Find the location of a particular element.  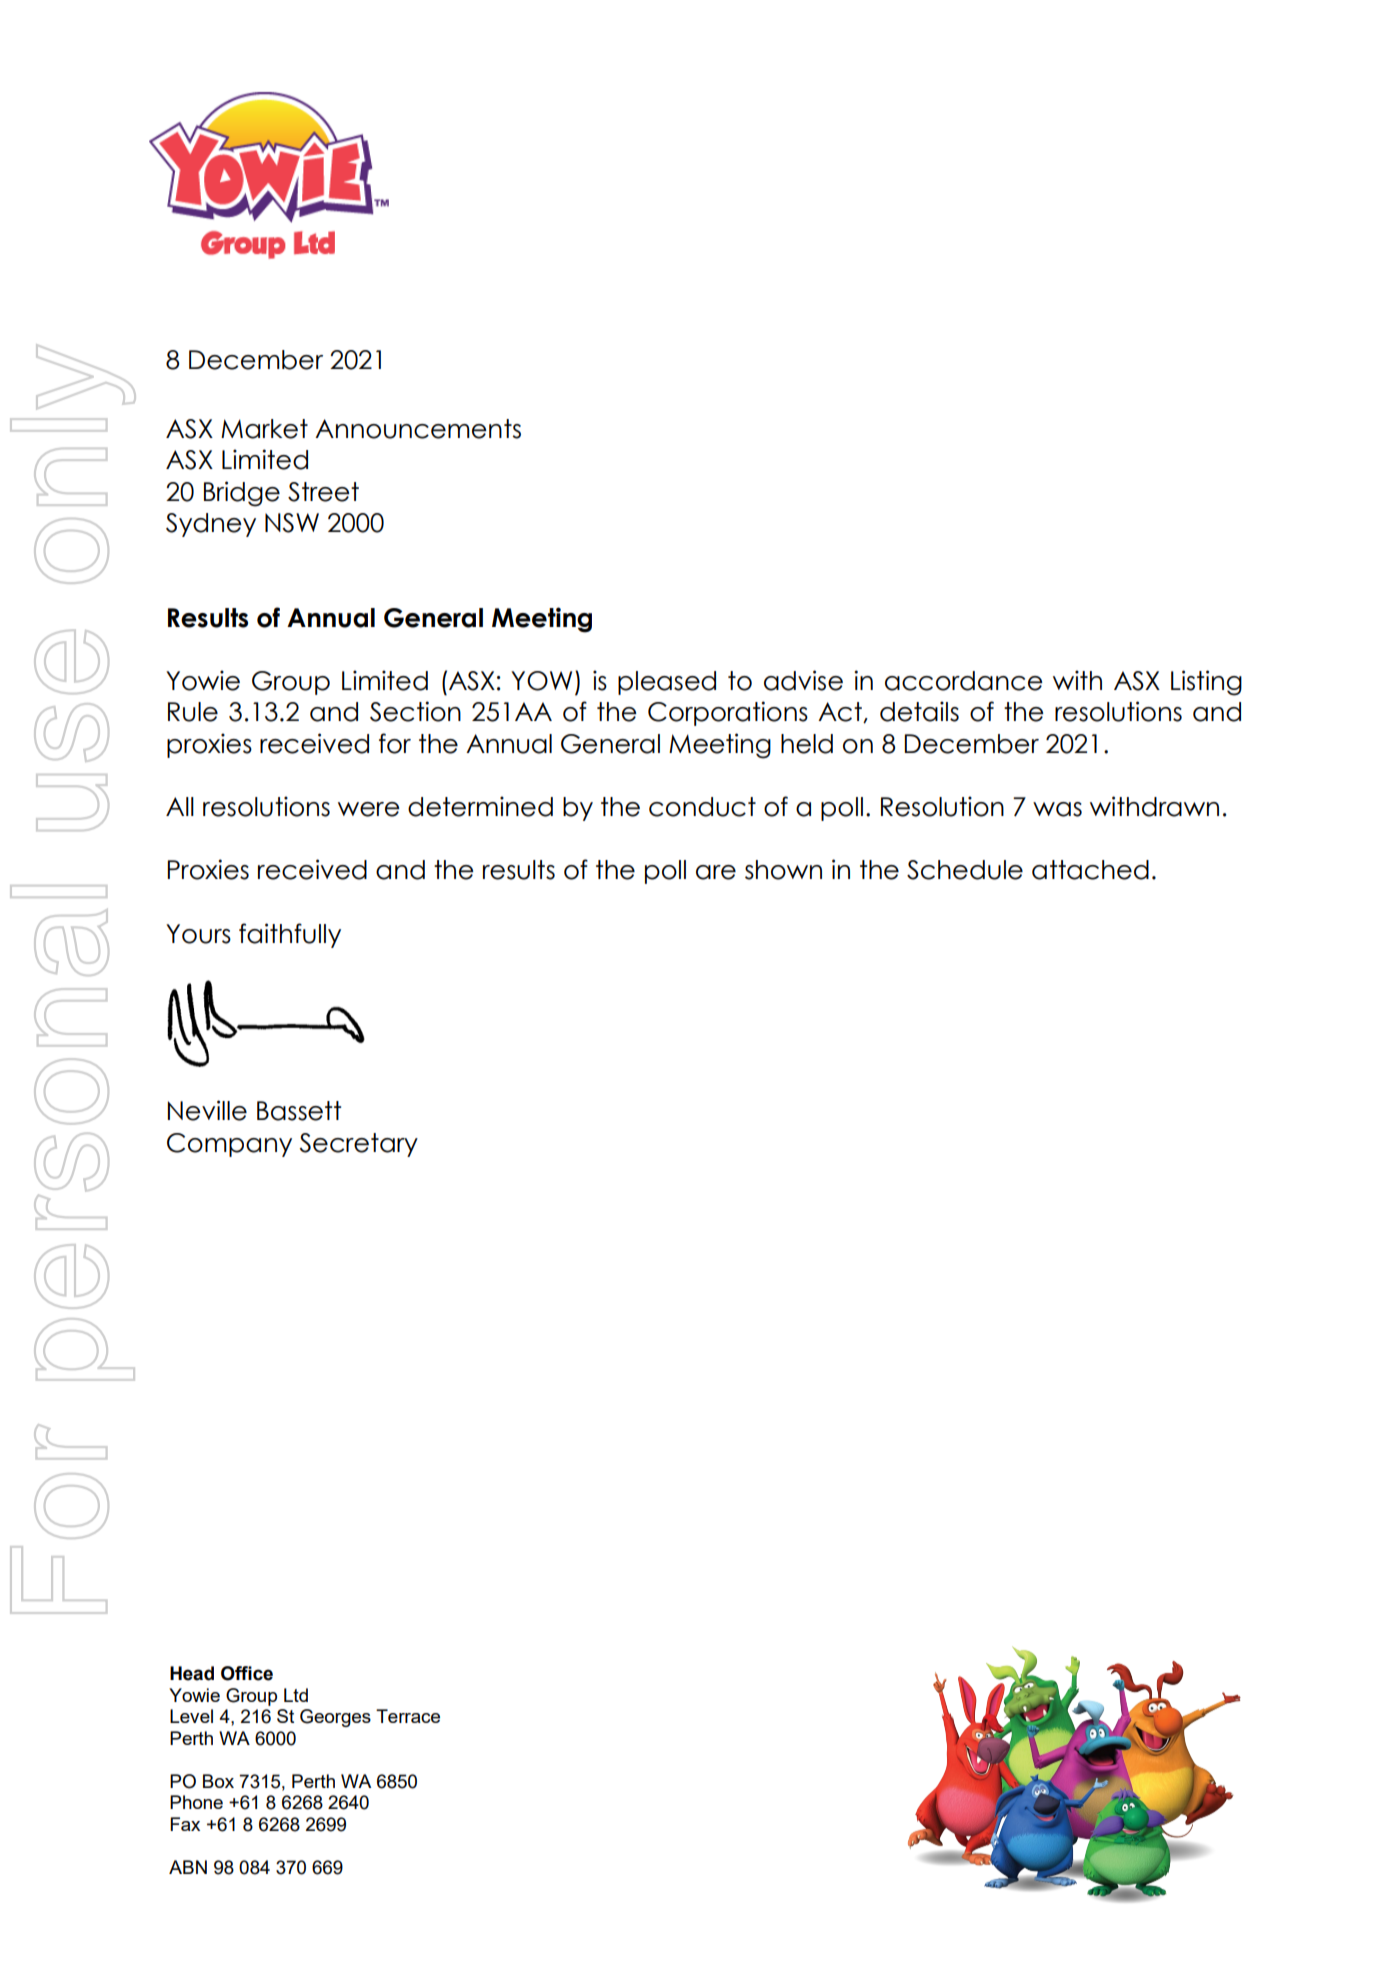

Secretary is located at coordinates (358, 1145).
